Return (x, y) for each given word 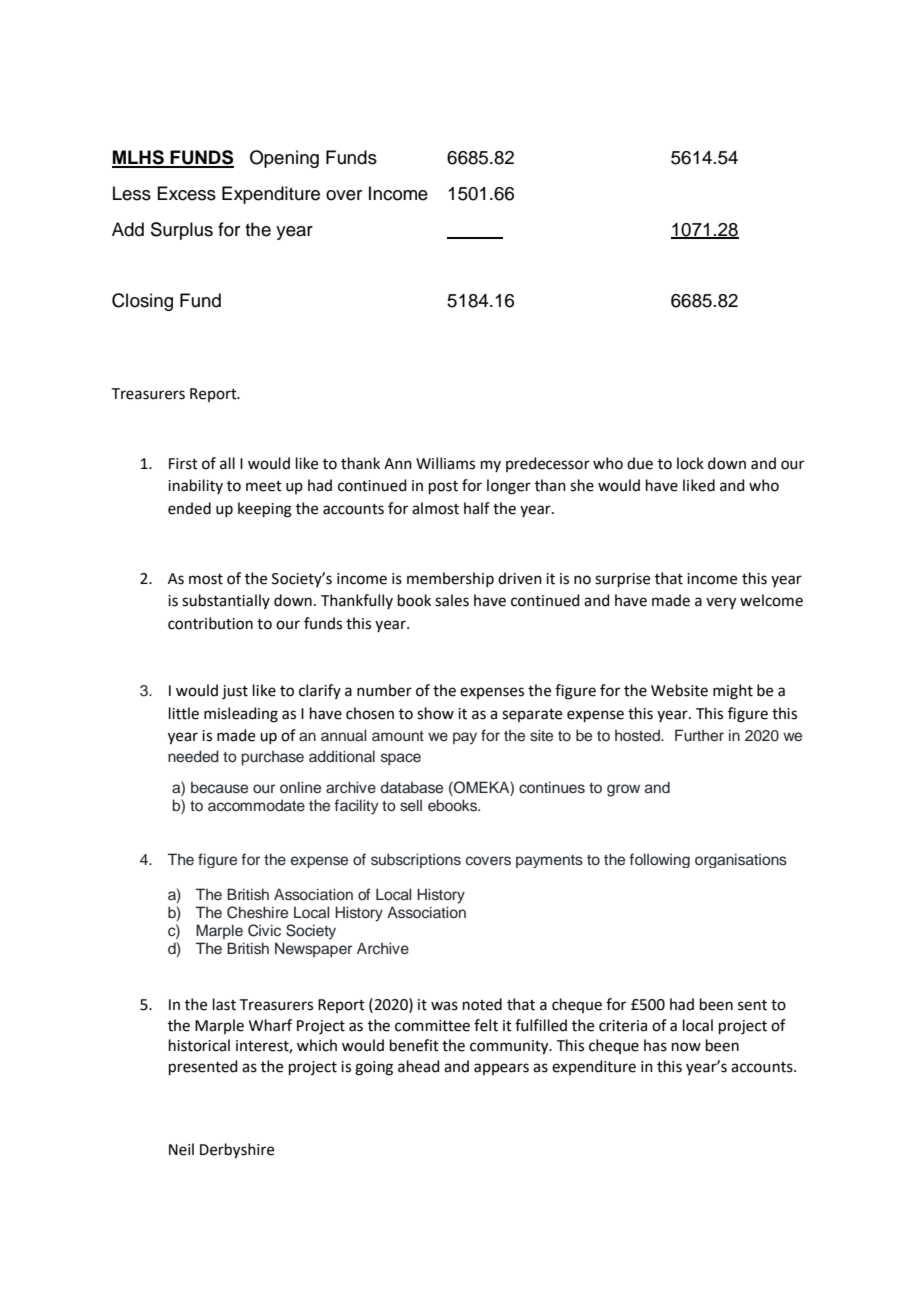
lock (690, 463)
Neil (181, 1149)
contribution (210, 623)
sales (452, 600)
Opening (284, 159)
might (733, 692)
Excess (186, 193)
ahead (419, 1066)
